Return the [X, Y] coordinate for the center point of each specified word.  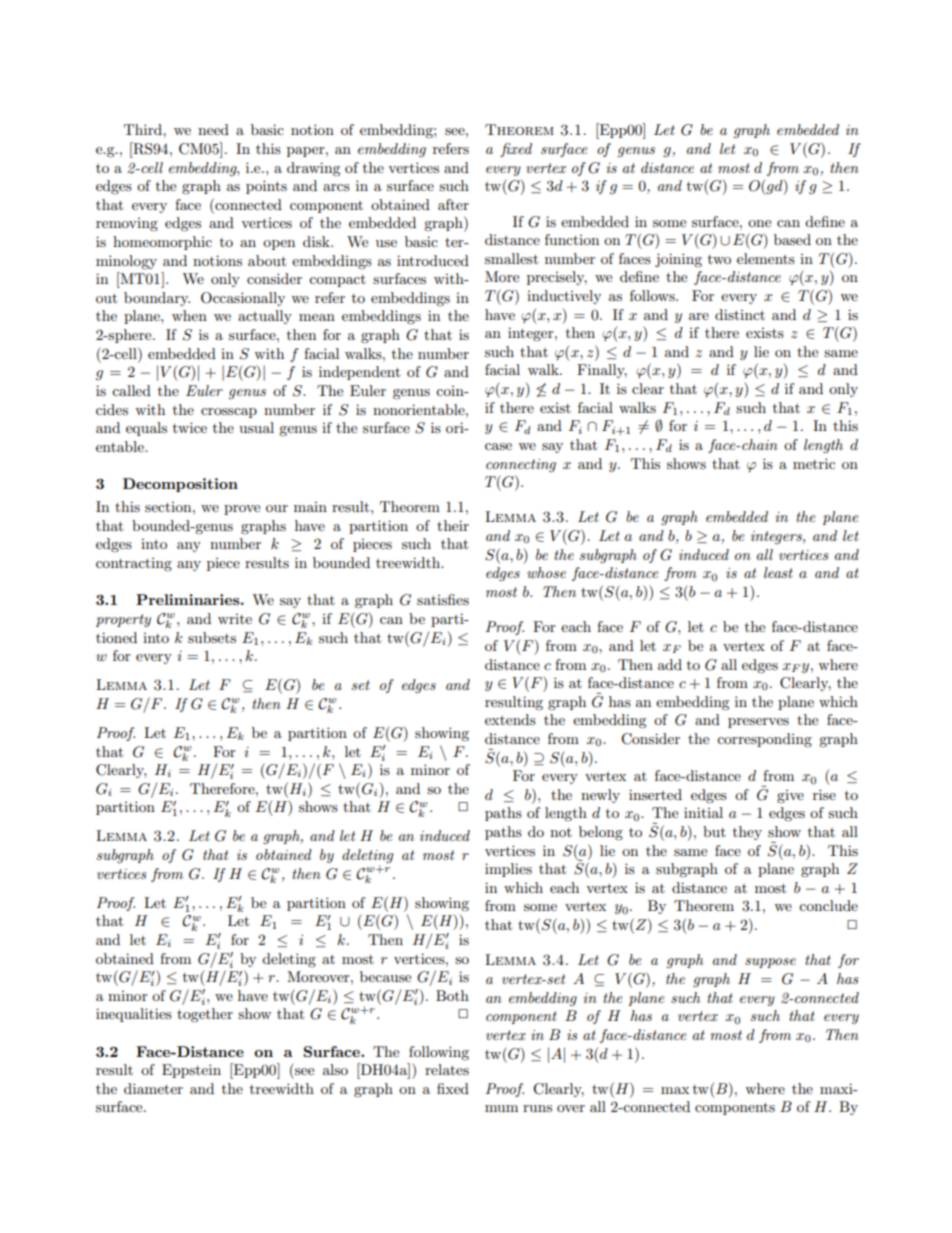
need [213, 129]
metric [814, 463]
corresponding [764, 740]
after [453, 204]
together [205, 1015]
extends [510, 719]
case [498, 446]
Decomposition [180, 485]
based [792, 239]
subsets [212, 637]
